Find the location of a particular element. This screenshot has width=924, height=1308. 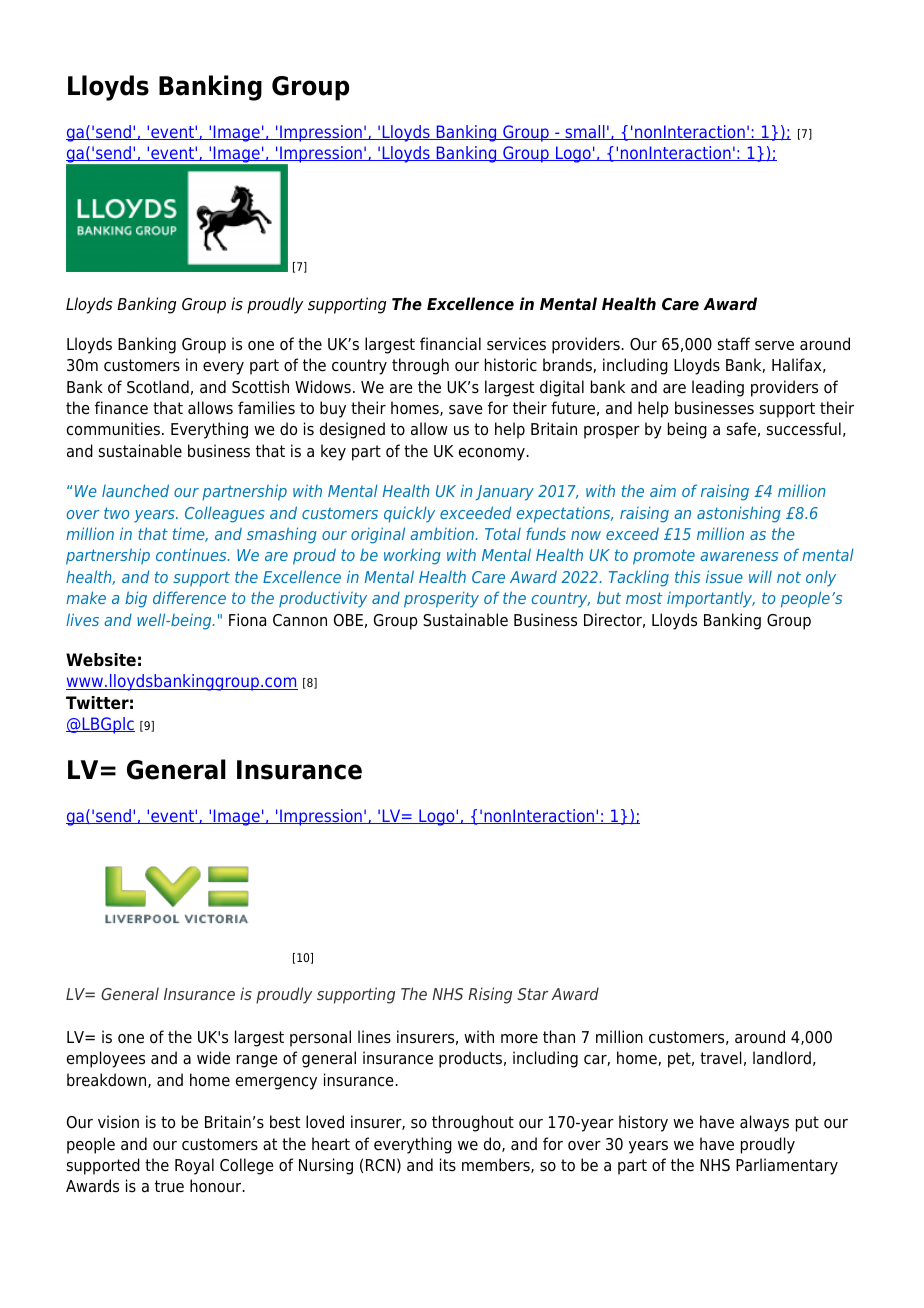

finance is located at coordinates (121, 408).
